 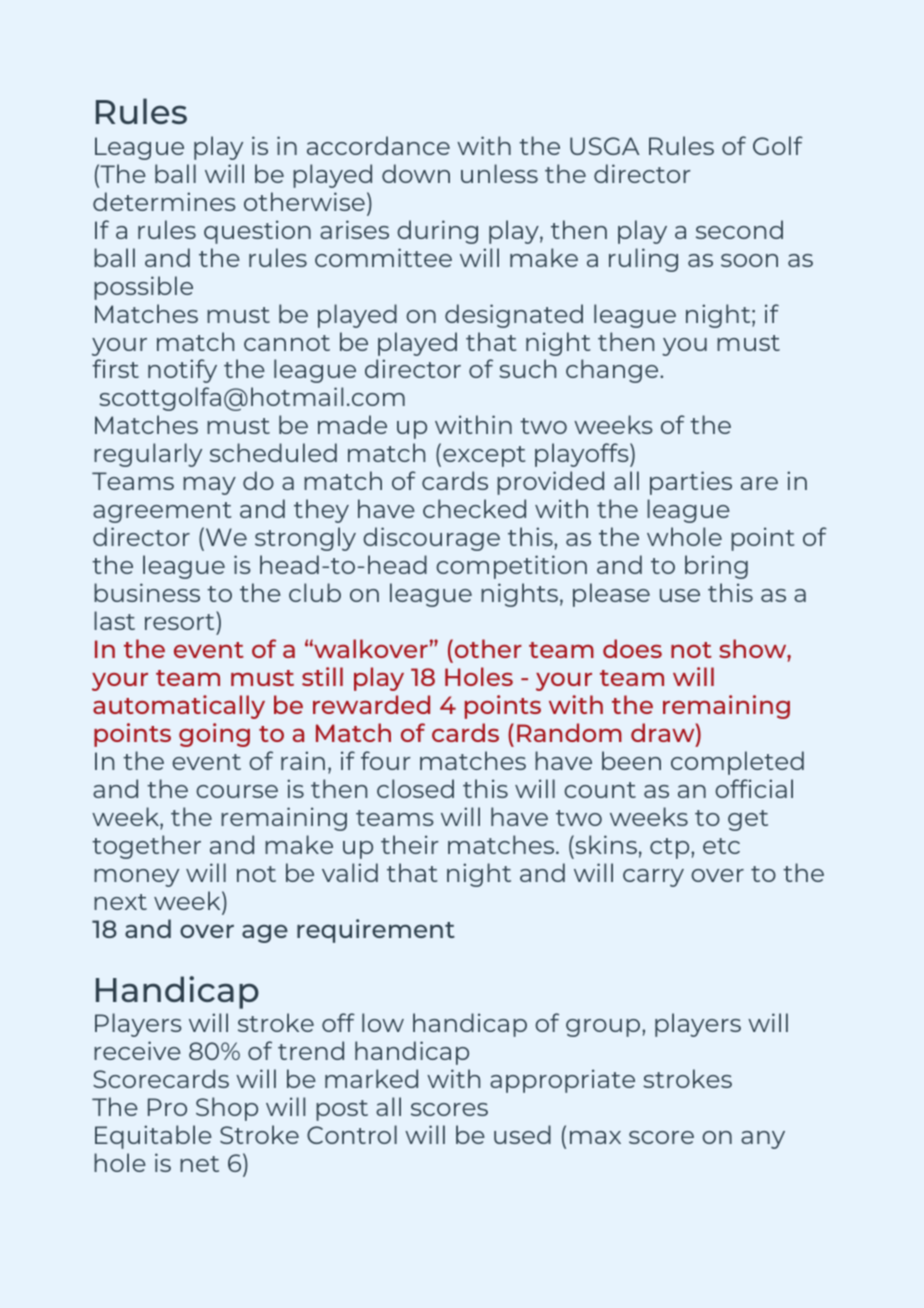 I want to click on carry, so click(x=653, y=878).
